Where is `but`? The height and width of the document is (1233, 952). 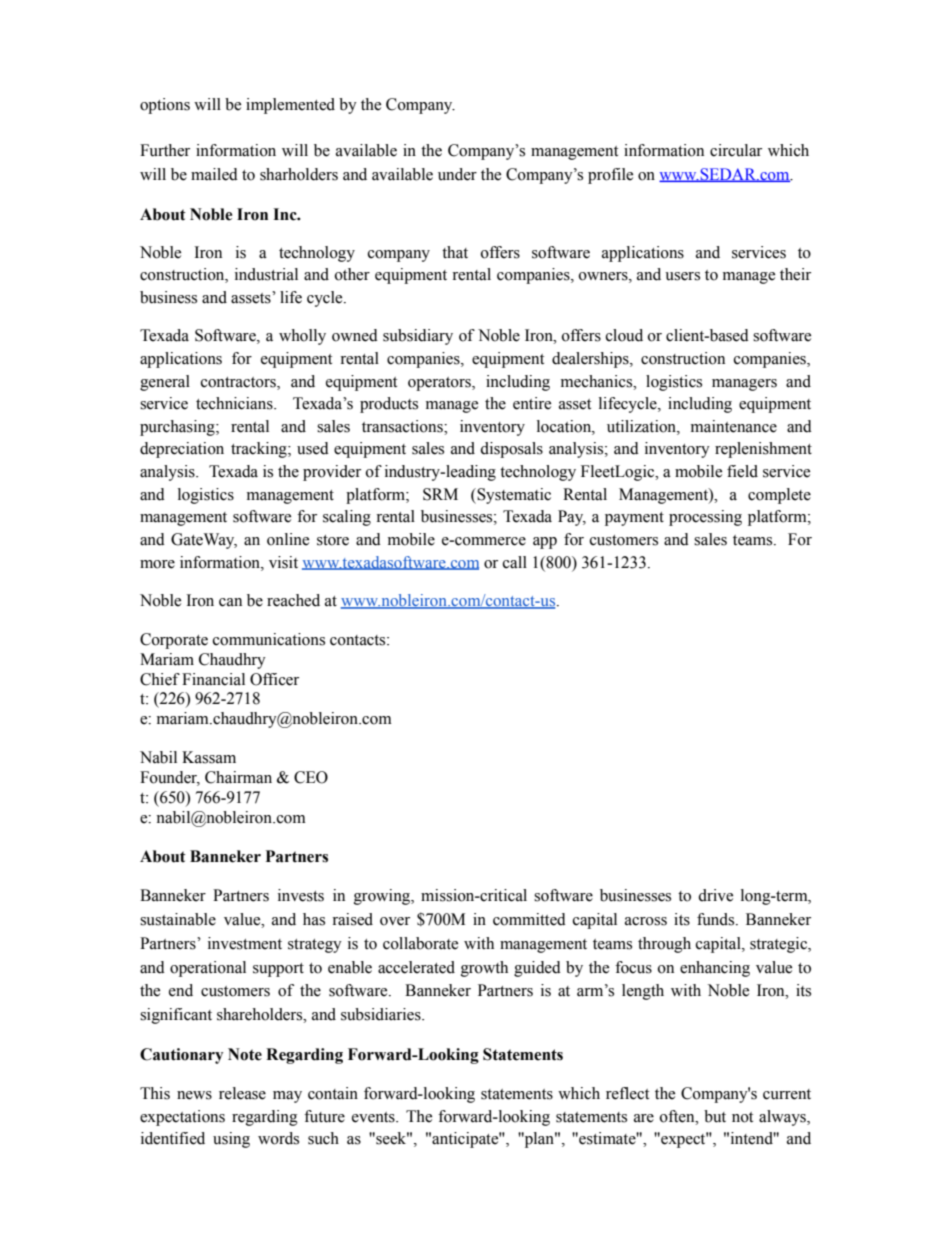 but is located at coordinates (715, 1116).
